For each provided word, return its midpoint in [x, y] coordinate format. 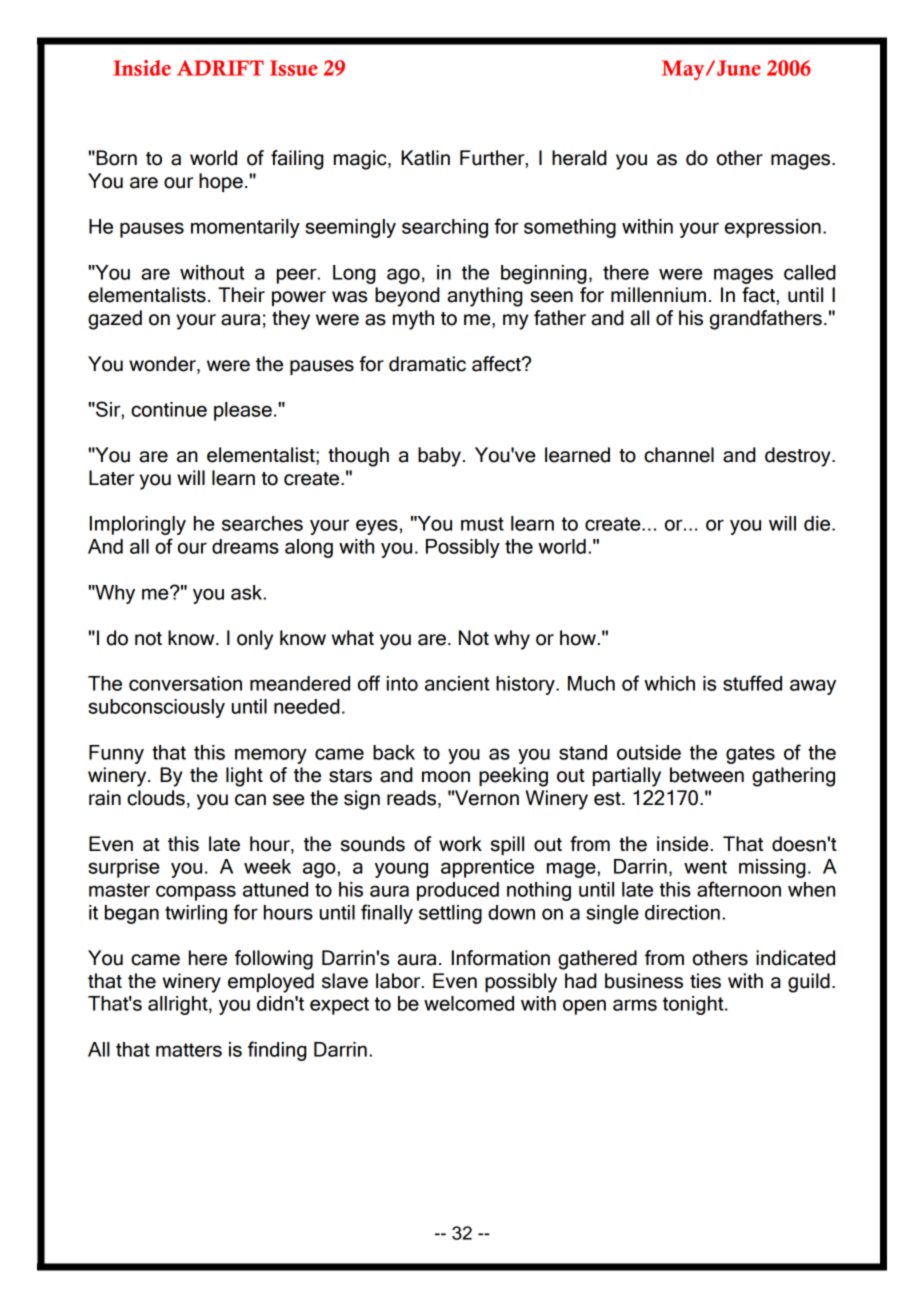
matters [189, 1050]
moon [446, 777]
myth [413, 320]
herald [579, 158]
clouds [156, 798]
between [707, 775]
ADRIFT [220, 68]
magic [361, 160]
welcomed [469, 1003]
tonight [694, 1005]
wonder [163, 364]
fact [759, 295]
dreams [245, 546]
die [818, 523]
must [482, 524]
